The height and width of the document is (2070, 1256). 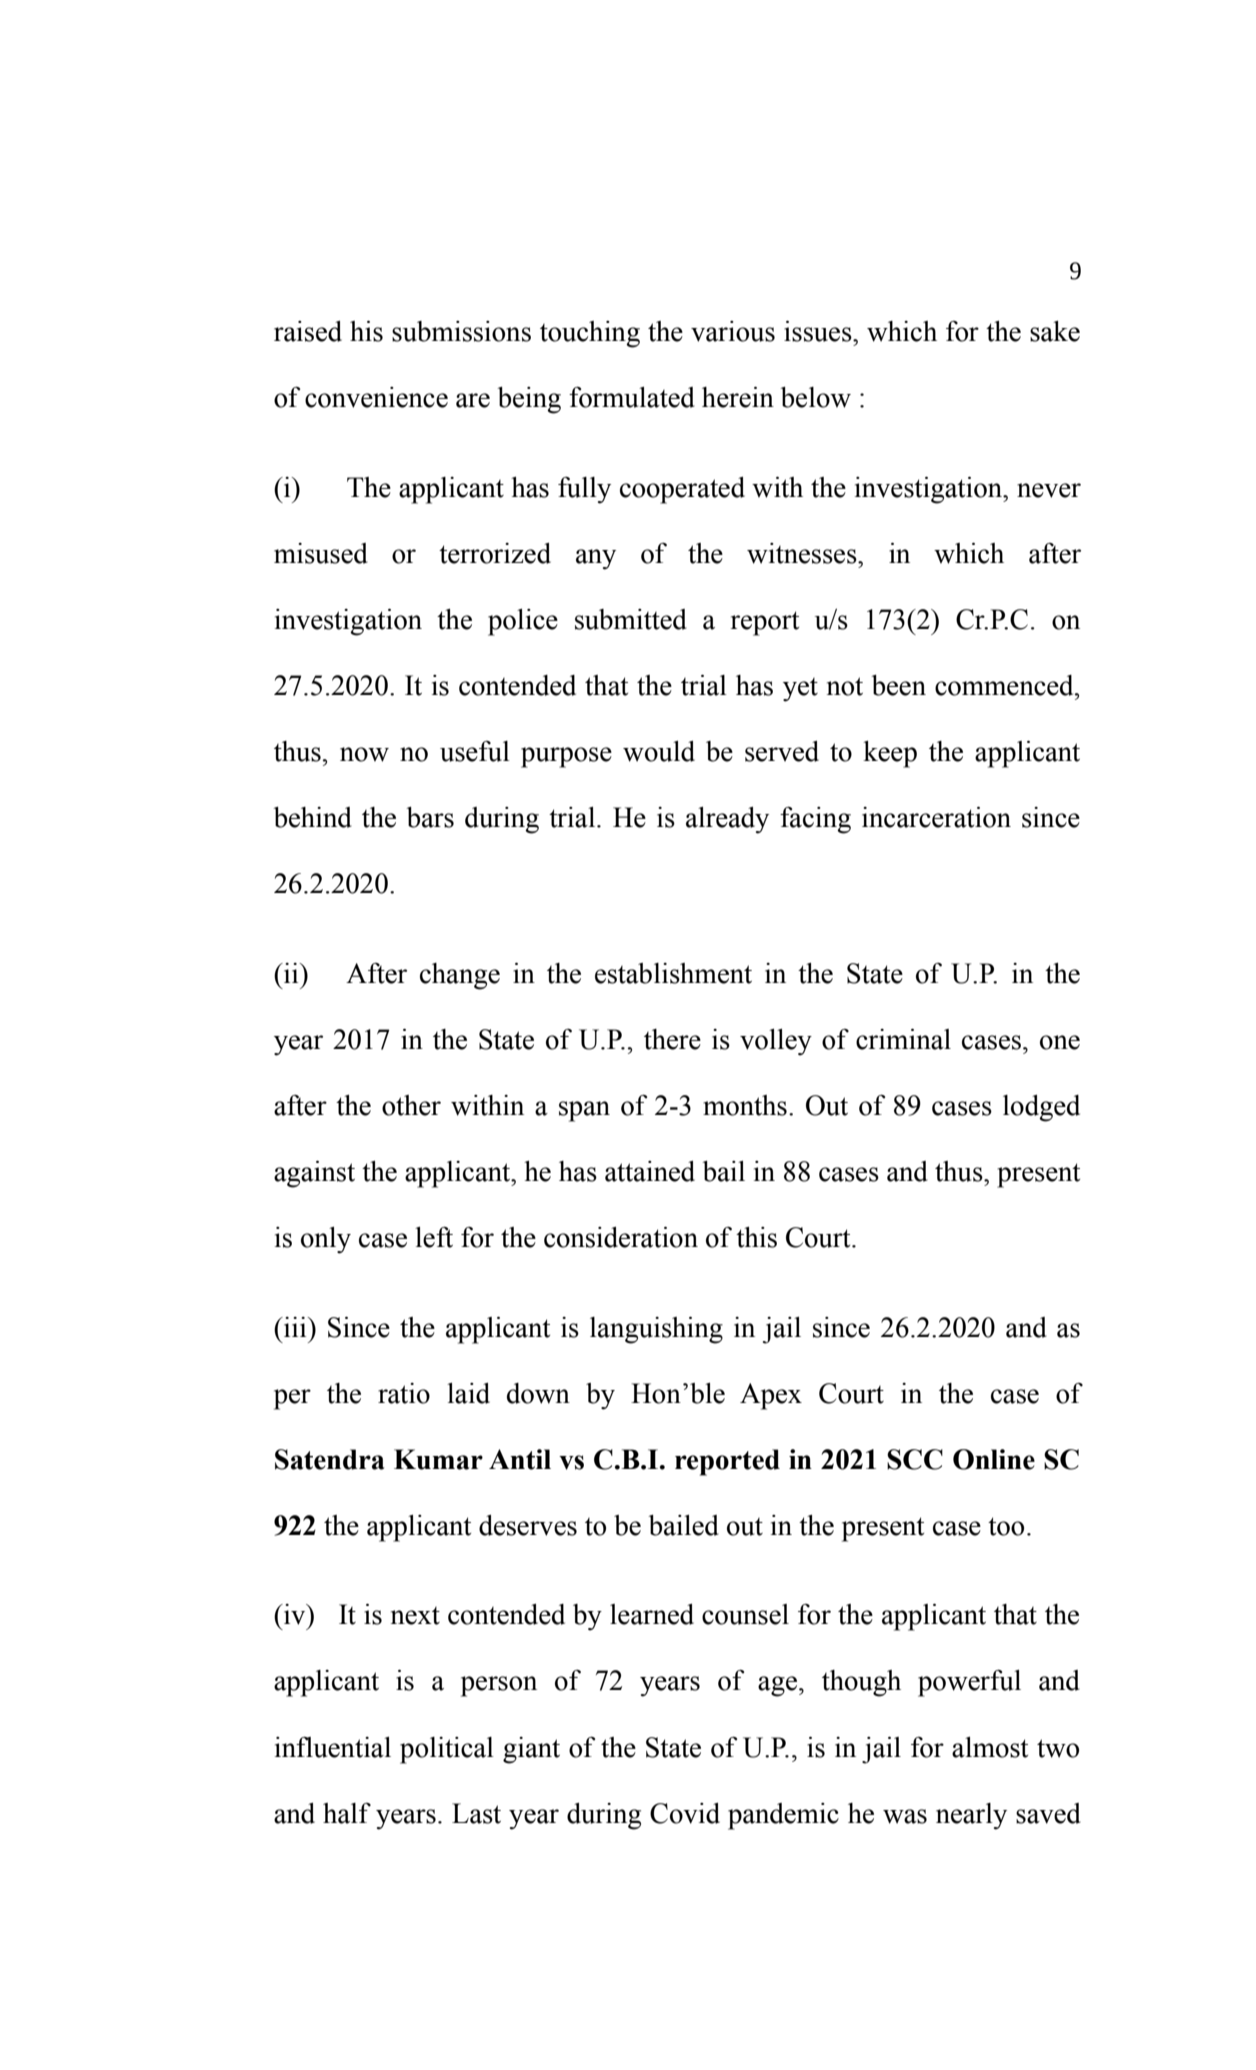 What do you see at coordinates (890, 754) in the document?
I see `keep` at bounding box center [890, 754].
